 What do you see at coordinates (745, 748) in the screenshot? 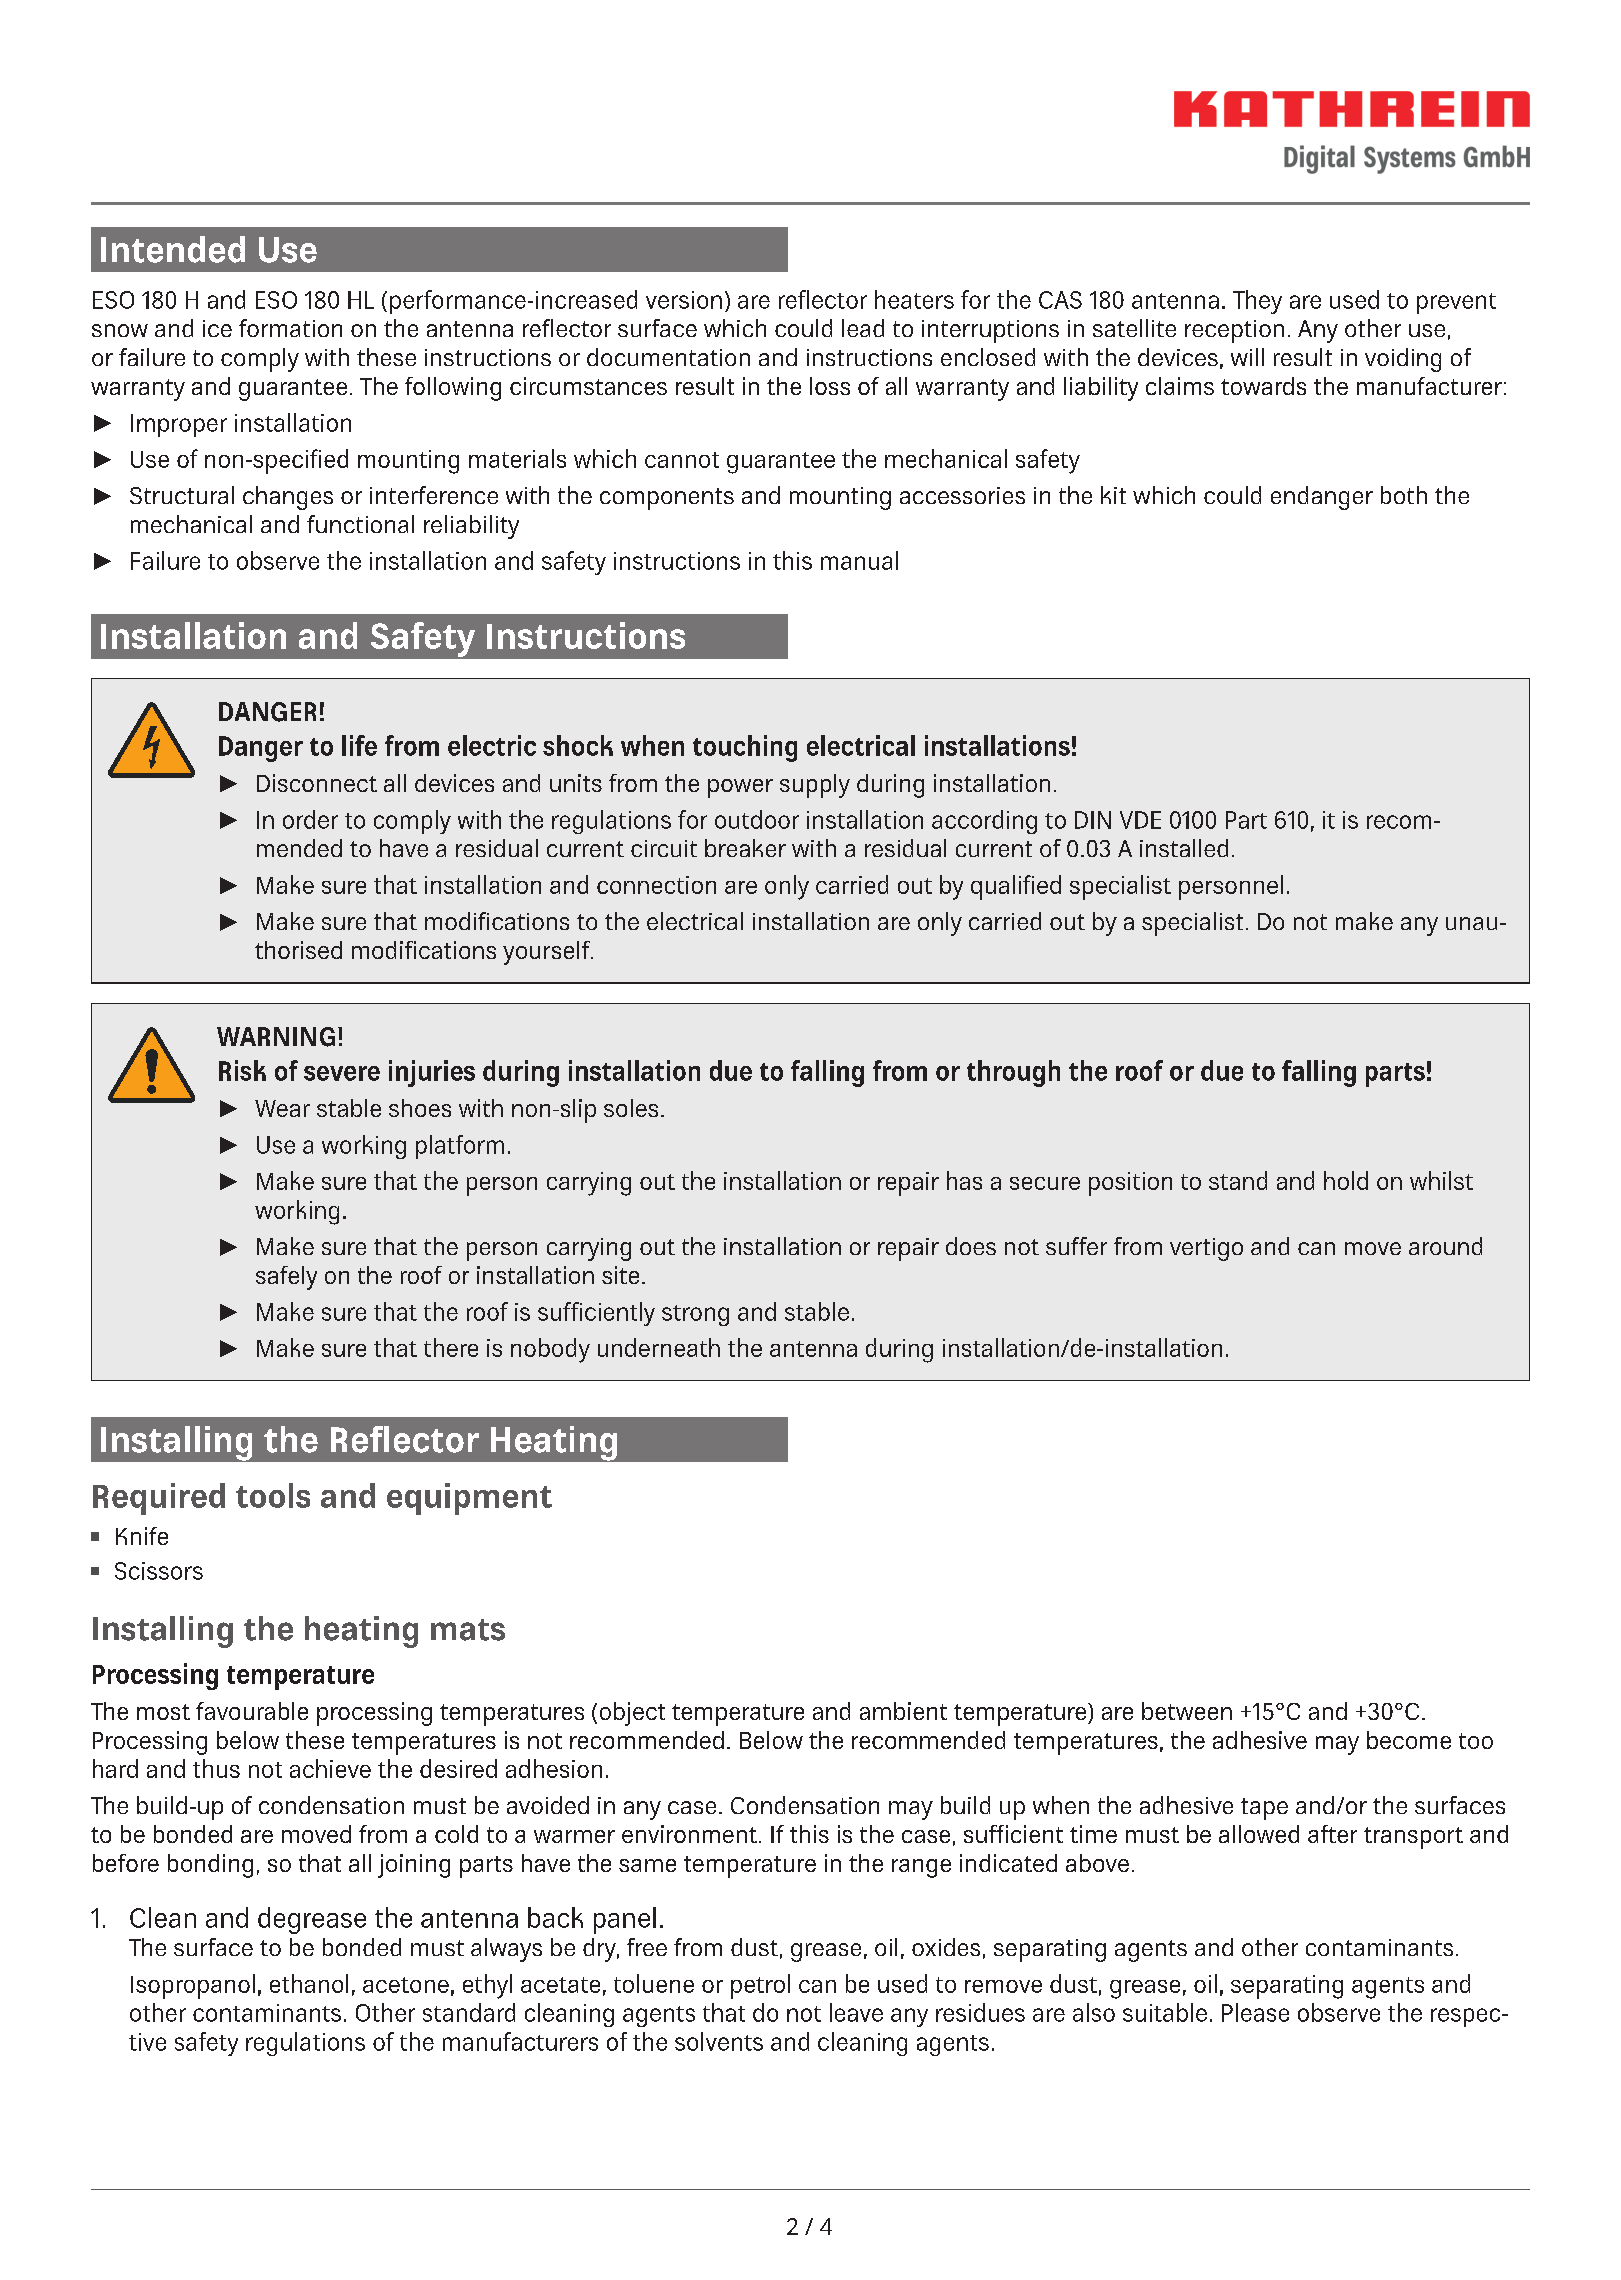
I see `touching` at bounding box center [745, 748].
